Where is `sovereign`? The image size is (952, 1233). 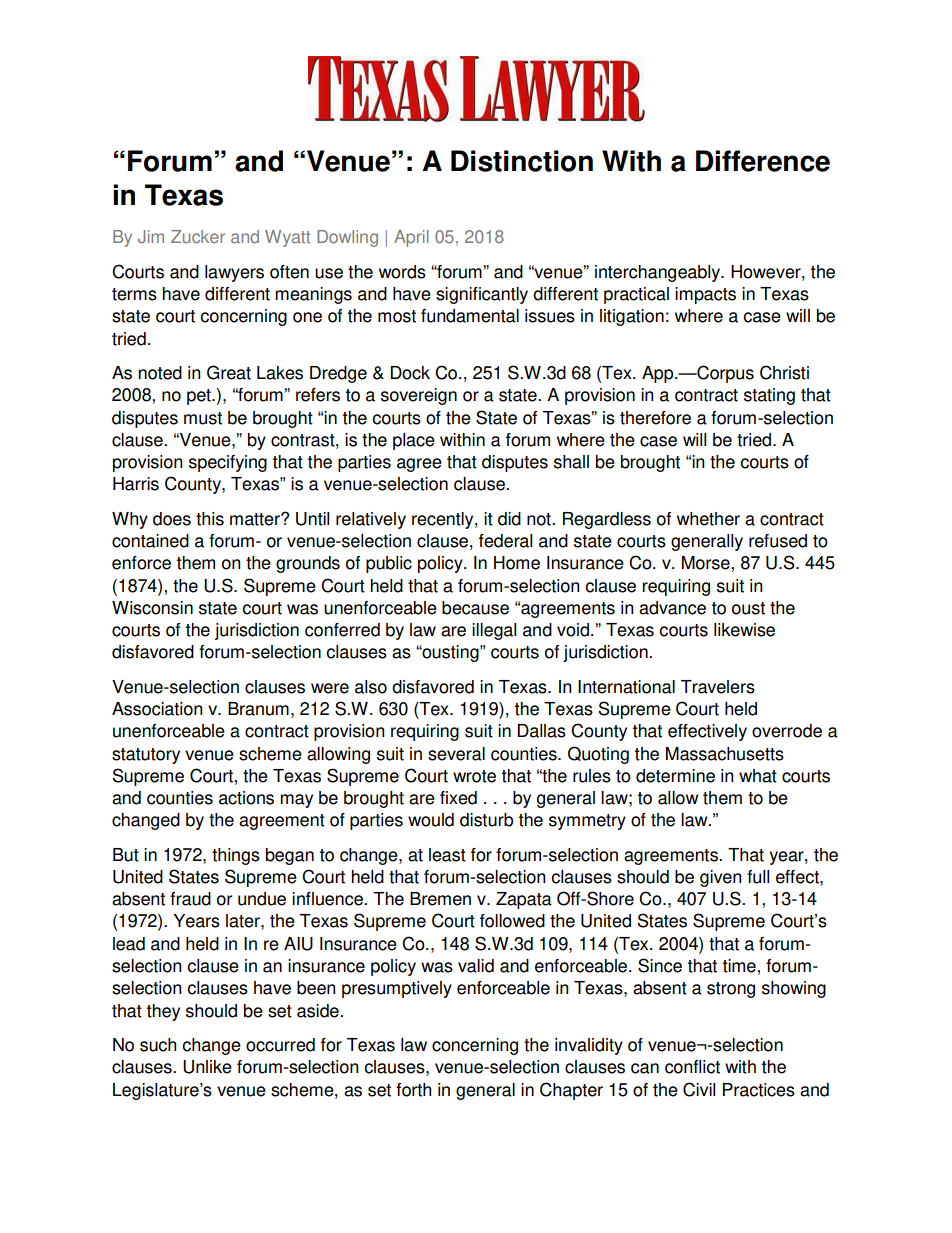 sovereign is located at coordinates (419, 396).
